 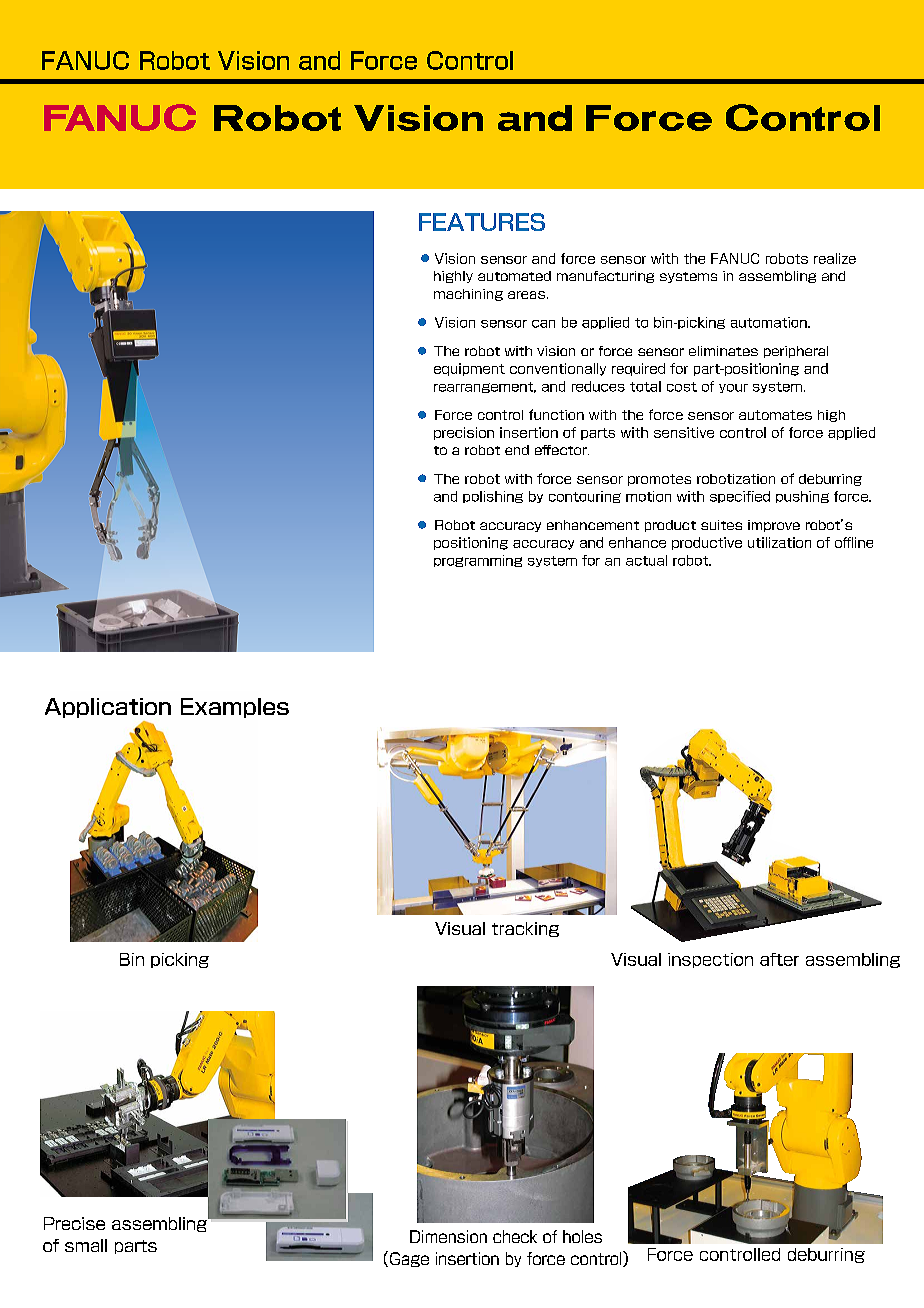 I want to click on small, so click(x=86, y=1245).
